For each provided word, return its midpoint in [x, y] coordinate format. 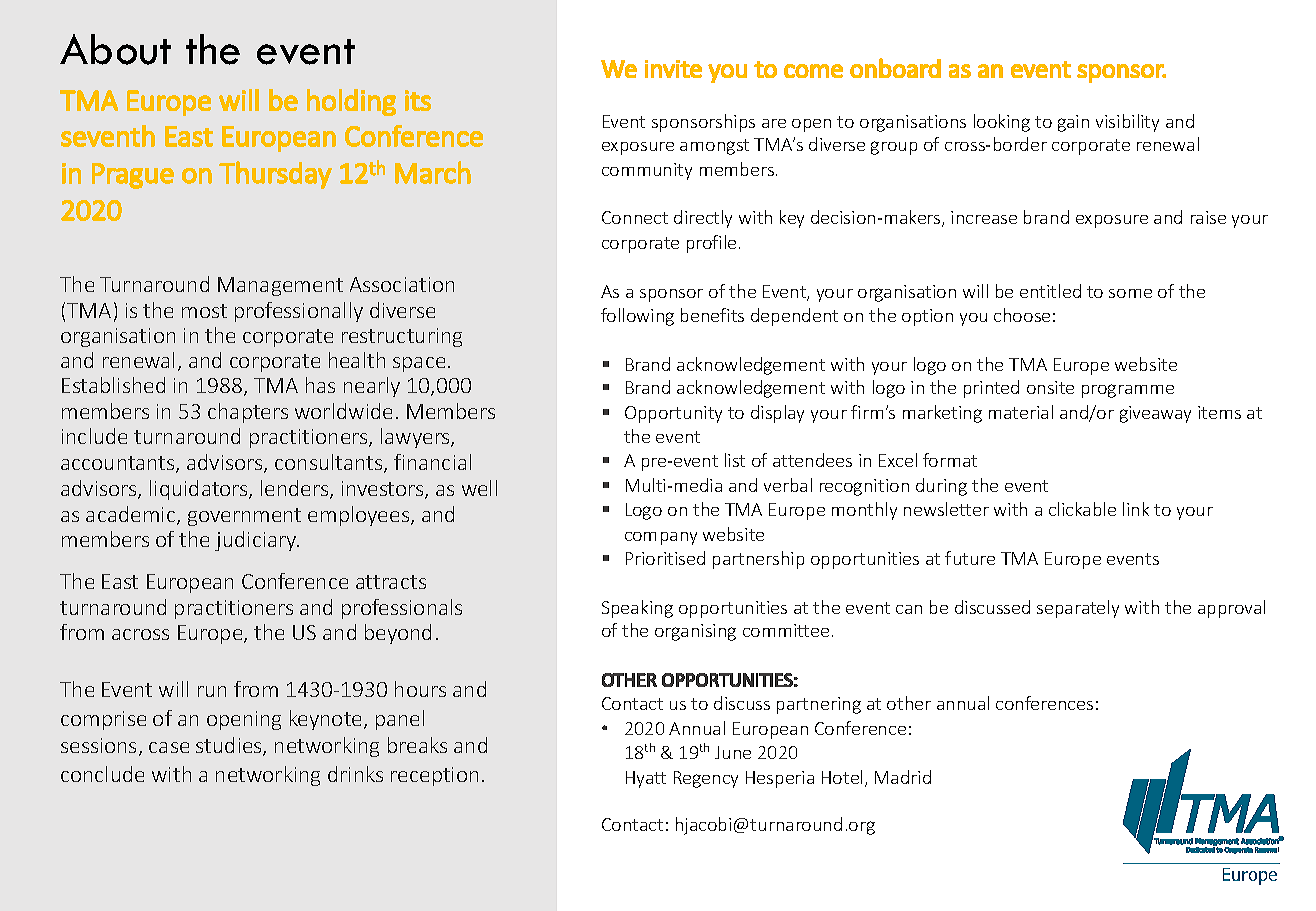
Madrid [903, 777]
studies [230, 746]
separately [1078, 609]
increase [984, 217]
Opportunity [673, 414]
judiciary [257, 541]
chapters [248, 413]
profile [711, 244]
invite [673, 69]
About [115, 49]
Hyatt [646, 779]
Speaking [637, 609]
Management [280, 286]
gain [1073, 123]
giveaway [1155, 414]
